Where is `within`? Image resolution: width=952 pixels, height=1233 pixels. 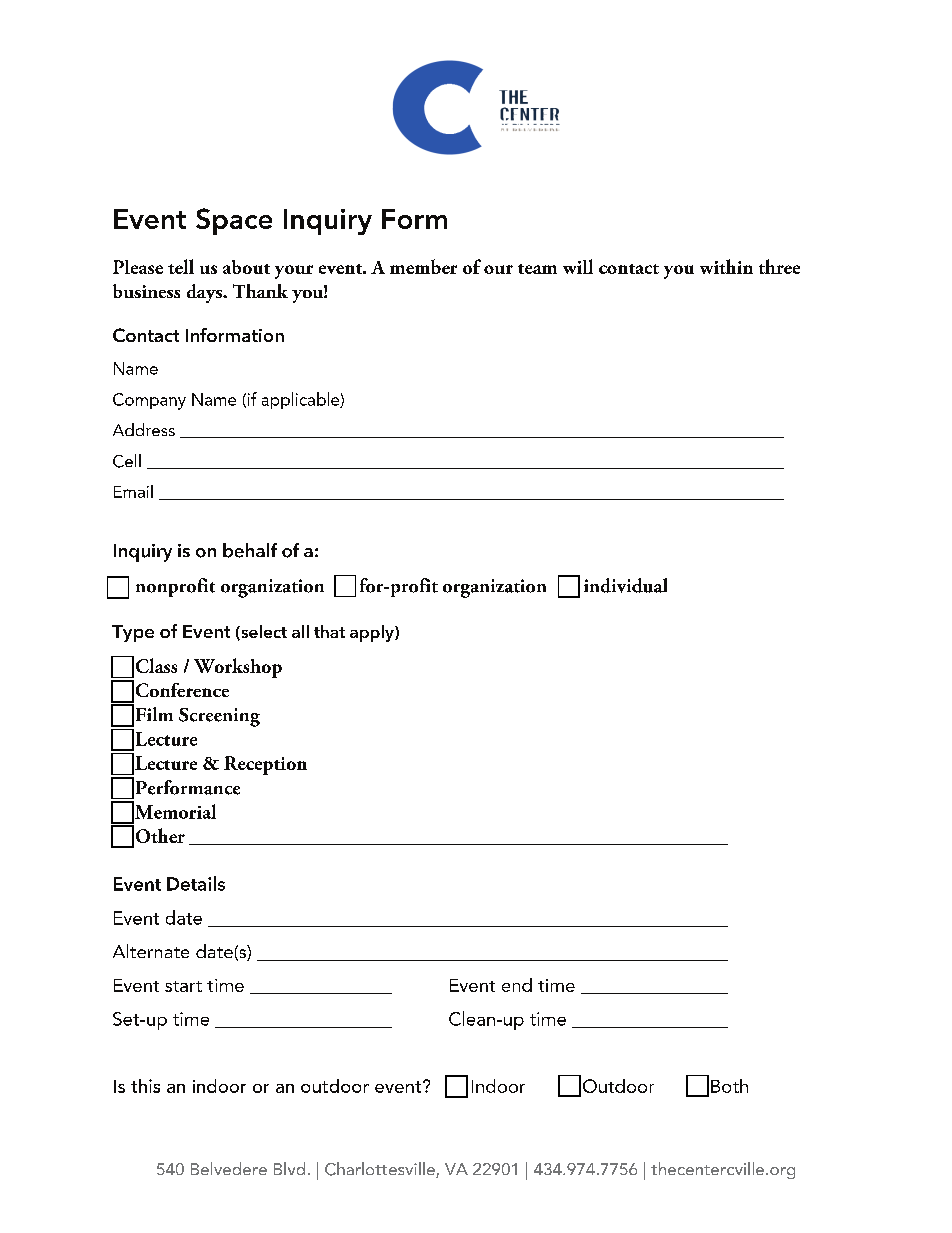 within is located at coordinates (726, 266).
